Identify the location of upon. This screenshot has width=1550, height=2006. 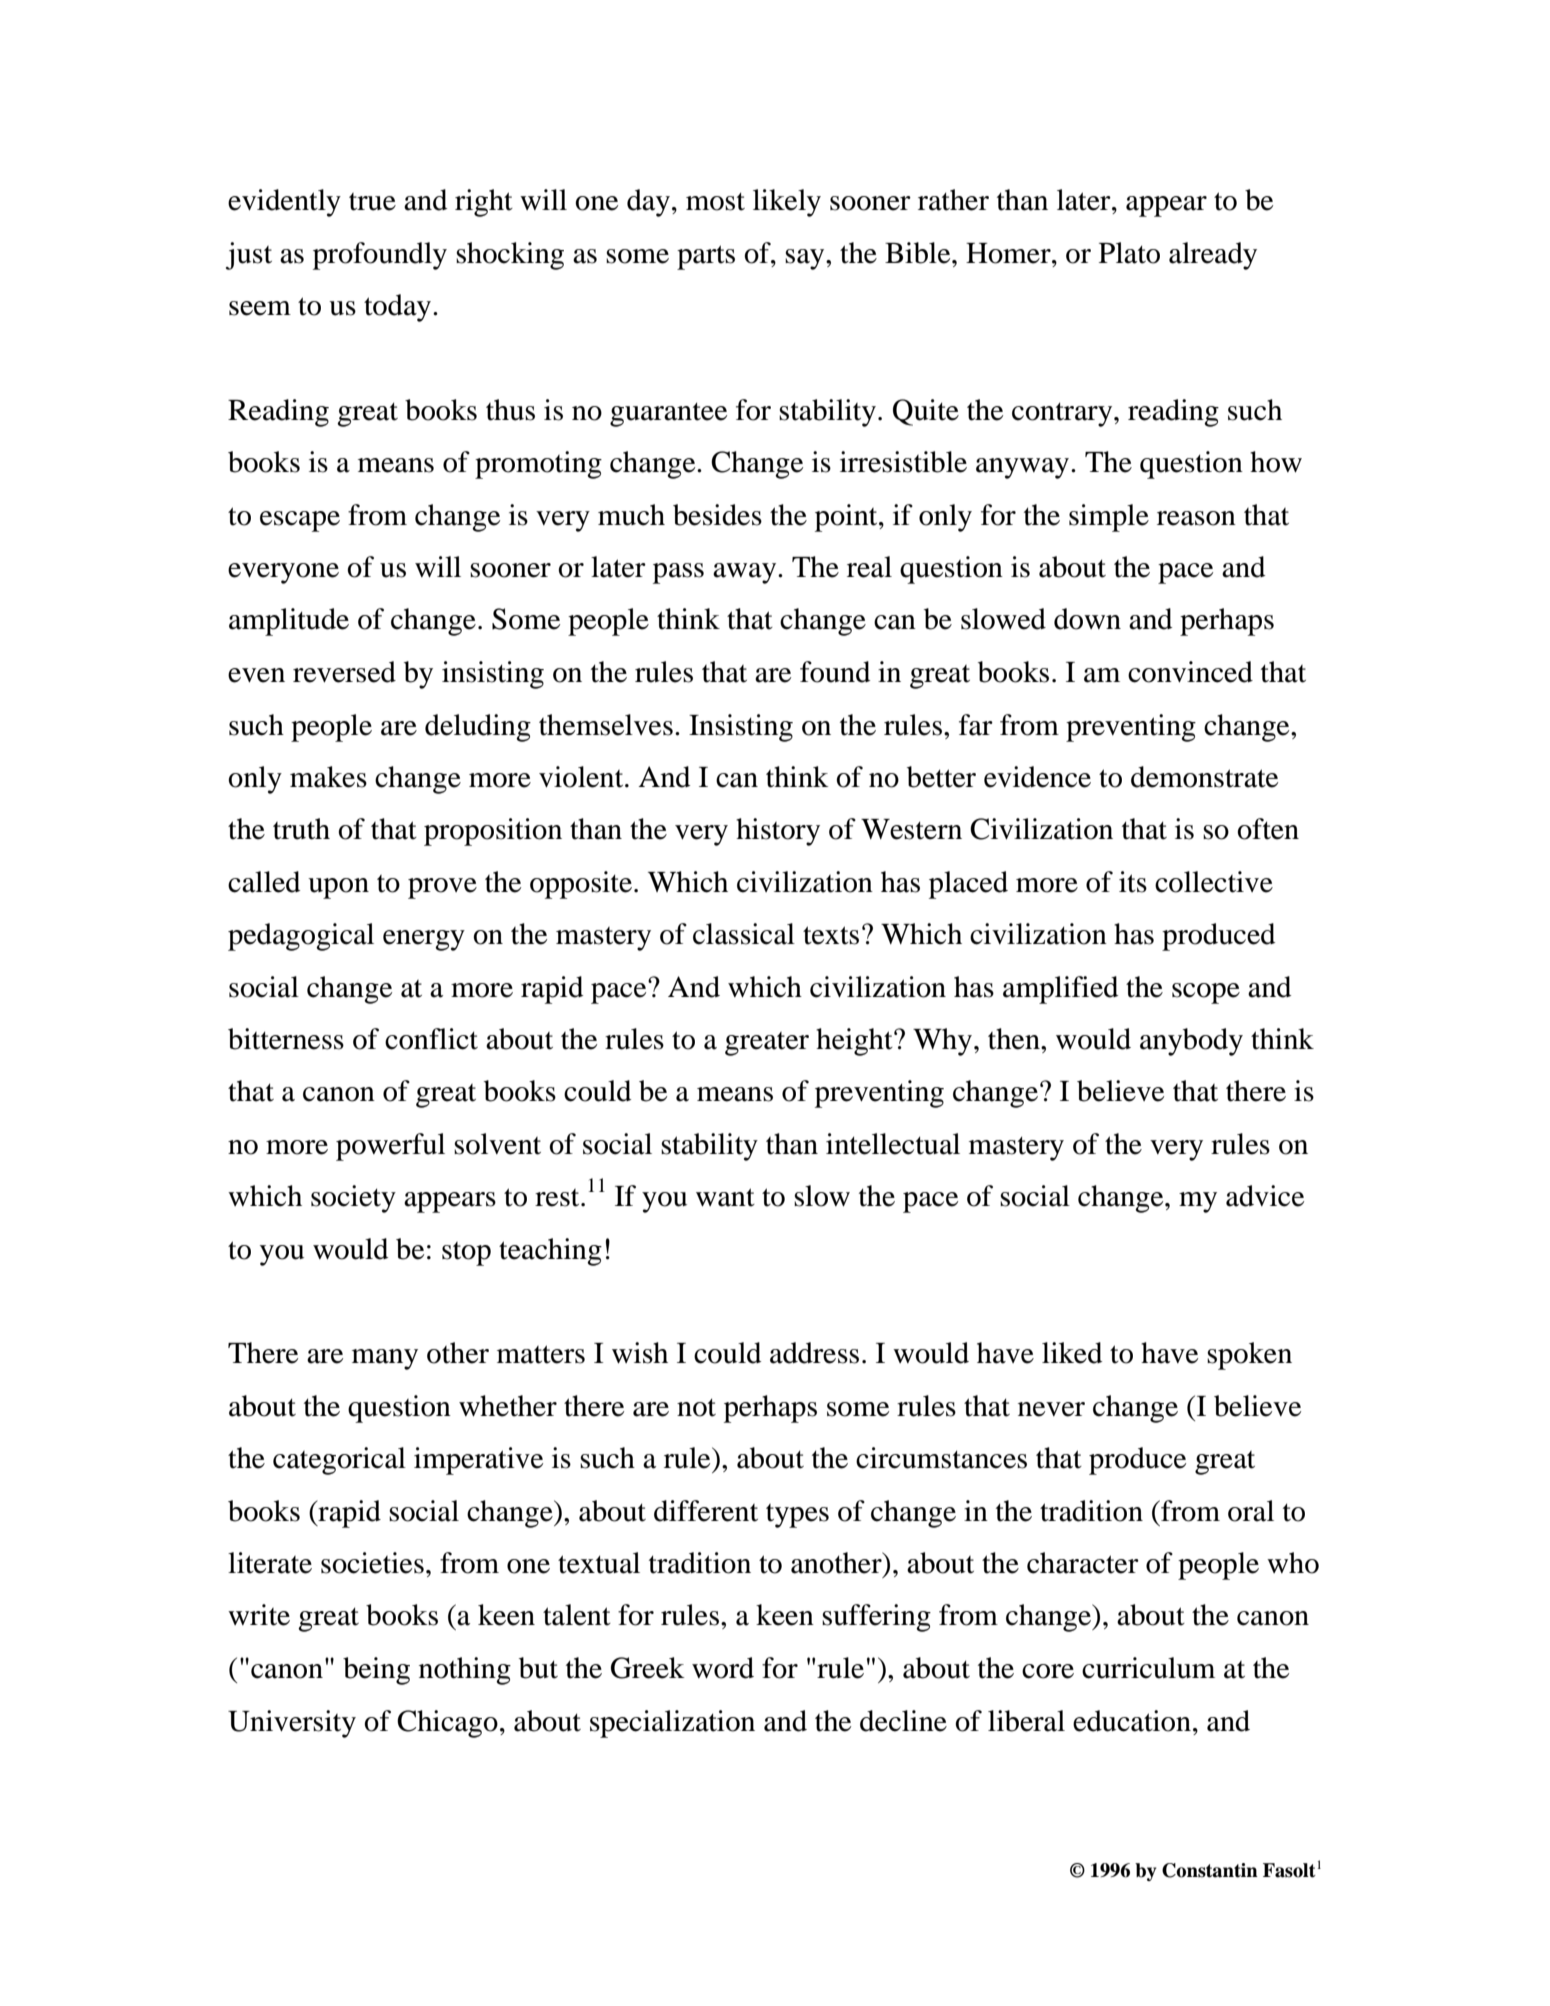
(338, 888).
